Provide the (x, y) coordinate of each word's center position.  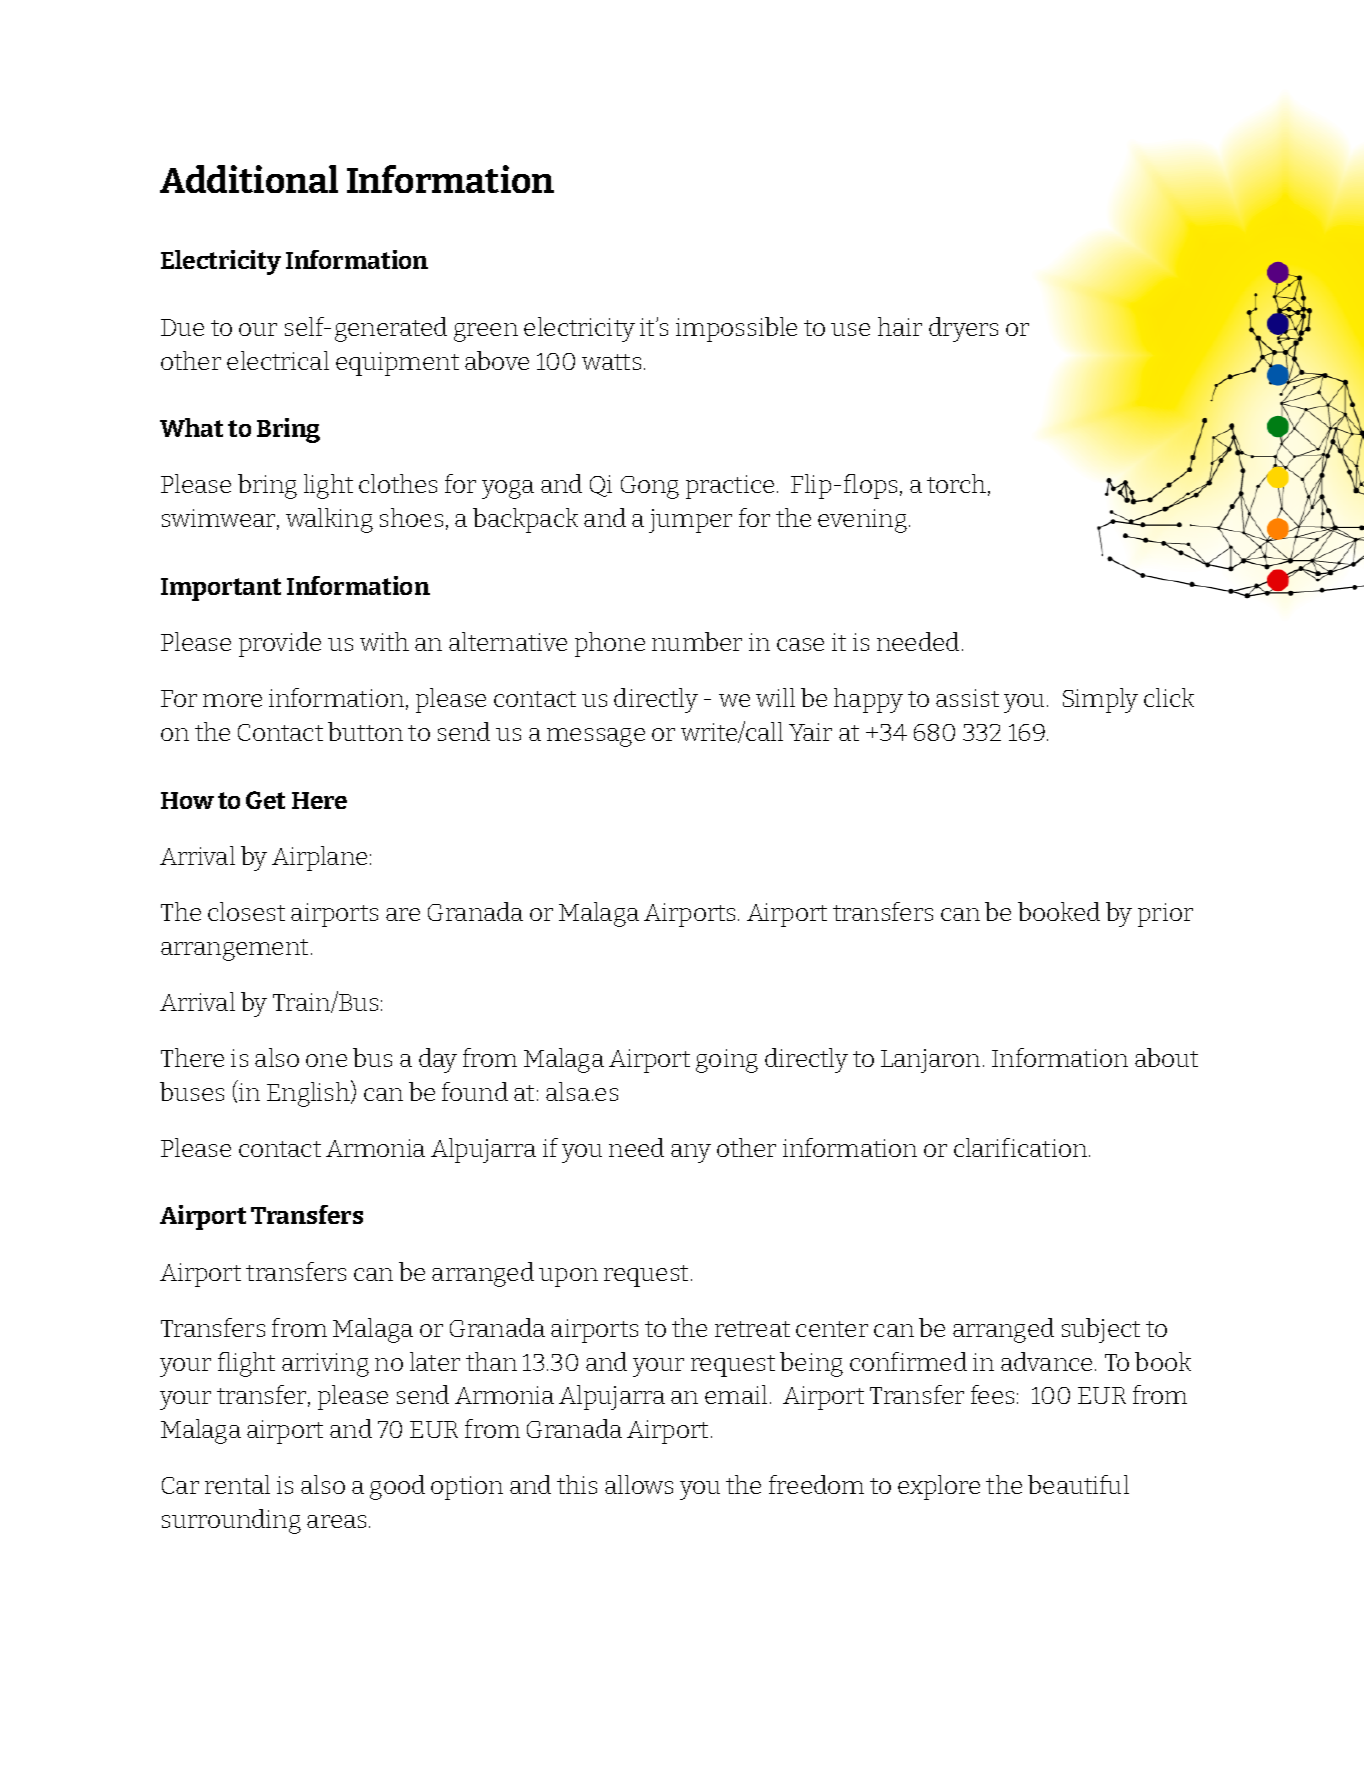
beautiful (1078, 1484)
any (691, 1153)
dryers (963, 329)
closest (246, 911)
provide (280, 644)
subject (1101, 1330)
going (727, 1061)
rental (237, 1484)
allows (639, 1484)
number (697, 641)
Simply (1100, 700)
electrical (278, 360)
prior (1165, 915)
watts (611, 362)
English (310, 1093)
